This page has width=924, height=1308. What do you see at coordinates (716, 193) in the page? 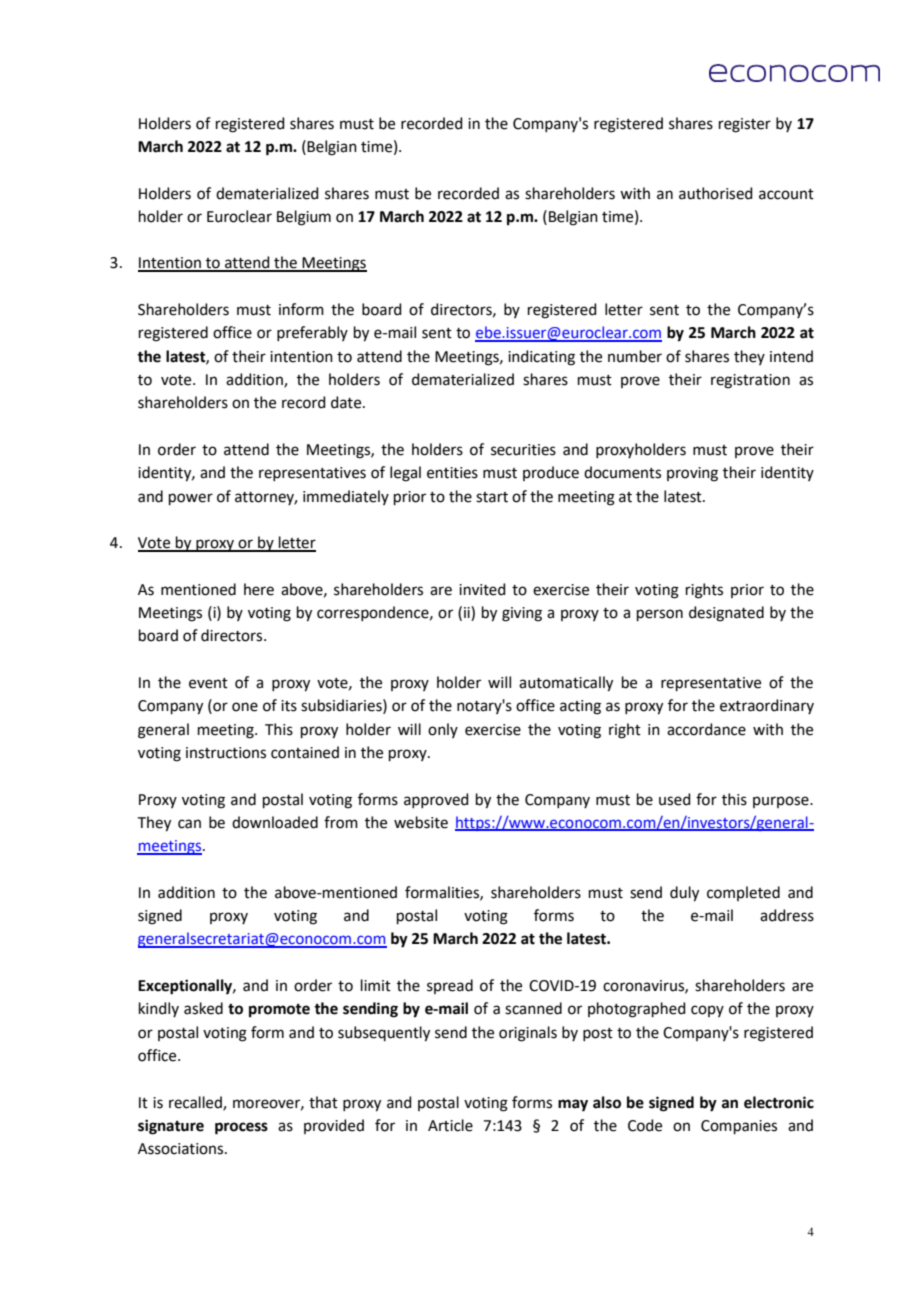
I see `authorised` at bounding box center [716, 193].
